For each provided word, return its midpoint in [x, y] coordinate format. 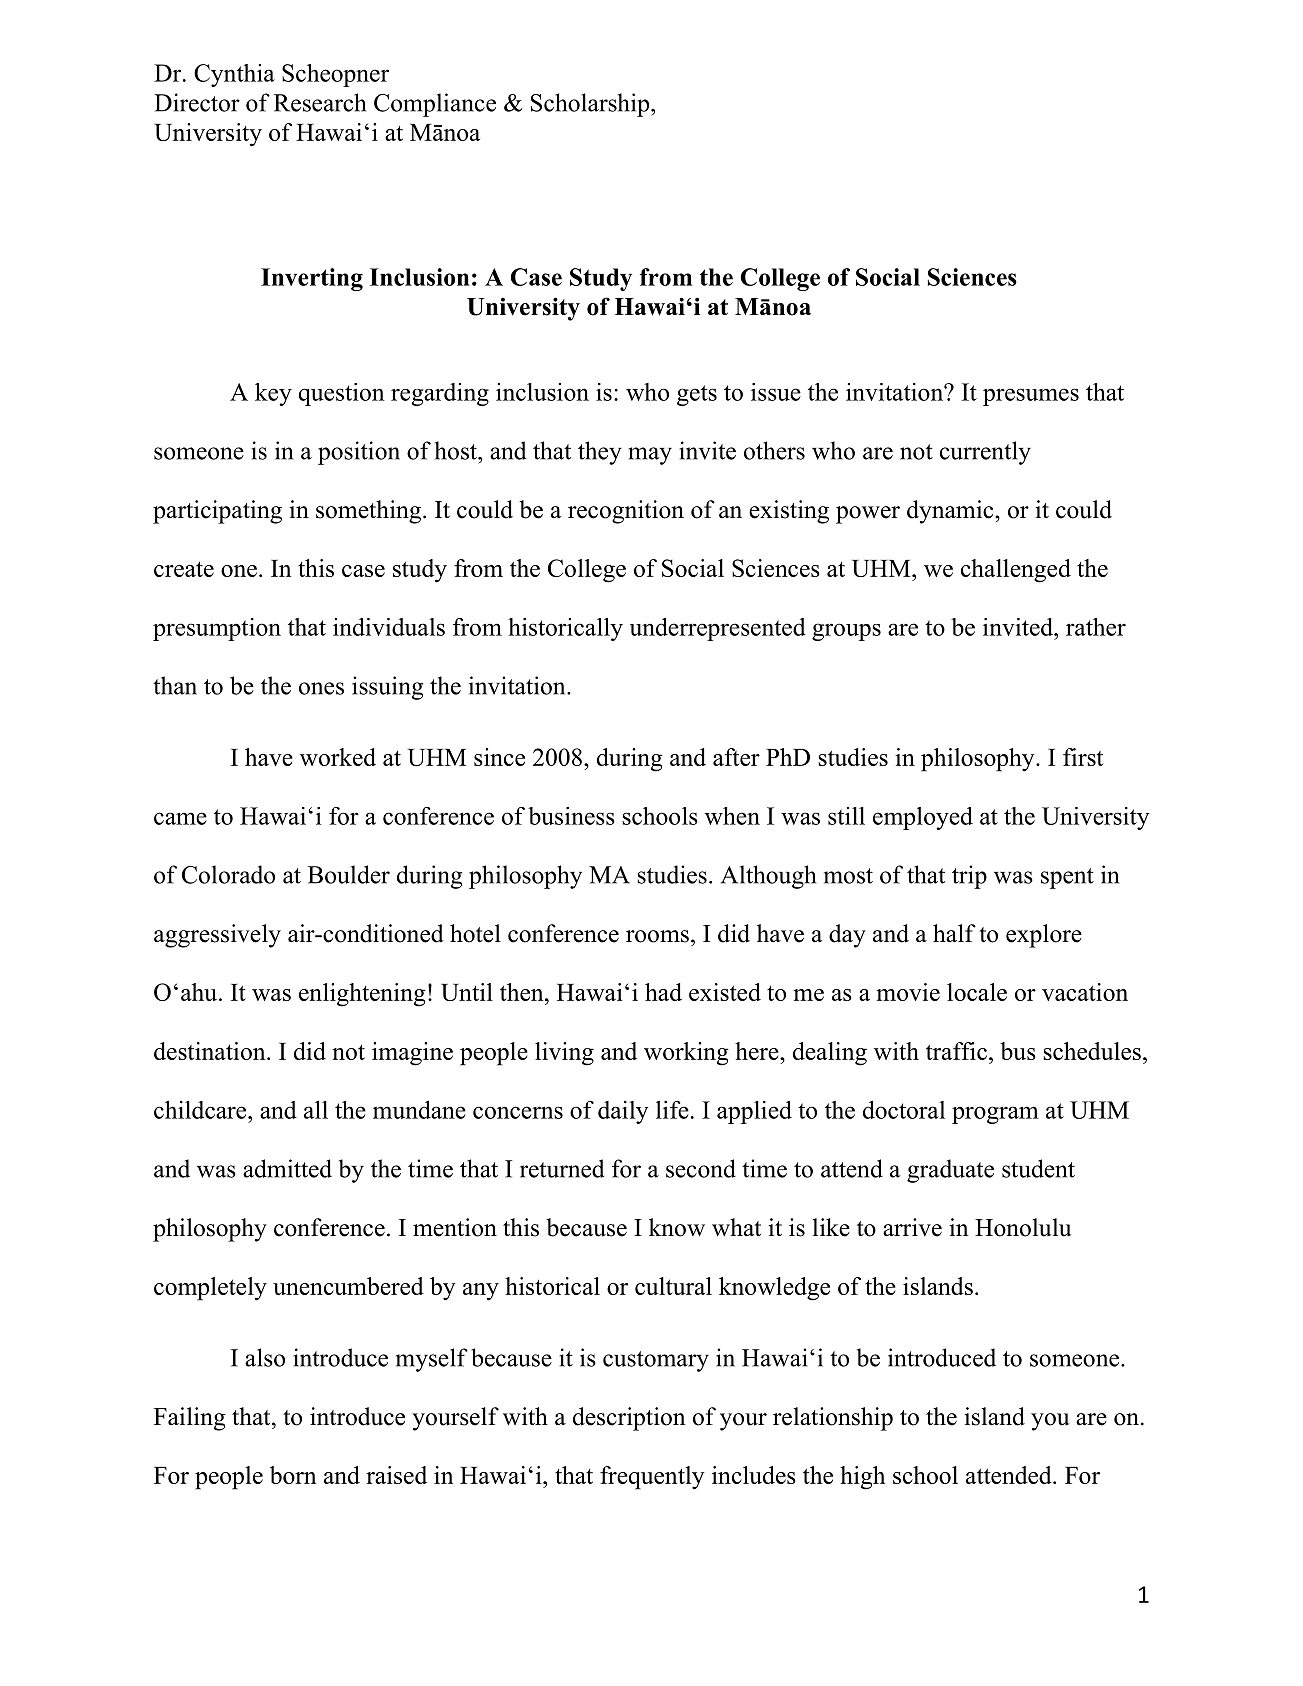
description [629, 1419]
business [571, 816]
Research [320, 102]
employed [923, 818]
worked [338, 757]
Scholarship [591, 105]
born [293, 1475]
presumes [1031, 397]
